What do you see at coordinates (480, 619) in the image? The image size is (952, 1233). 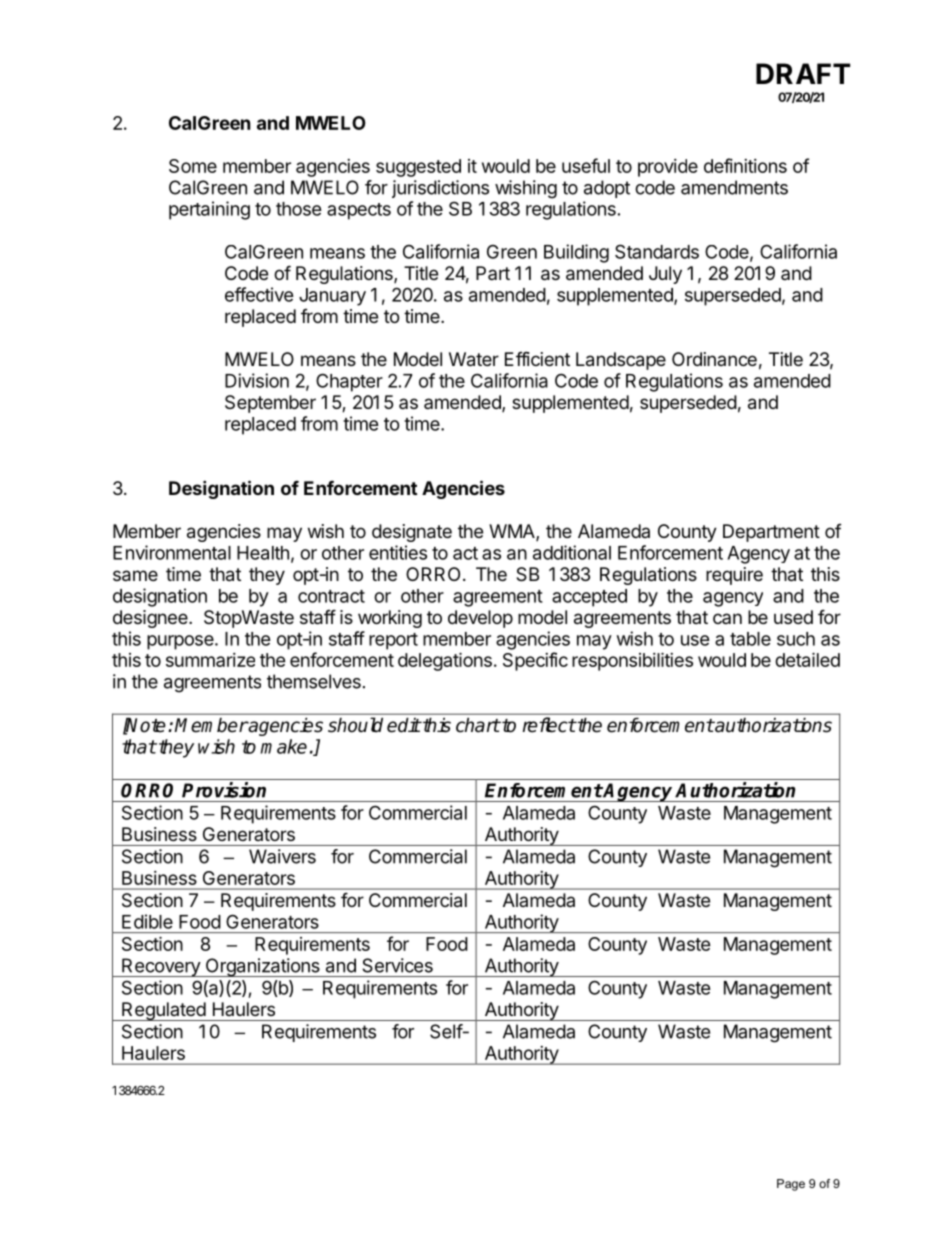 I see `develop` at bounding box center [480, 619].
